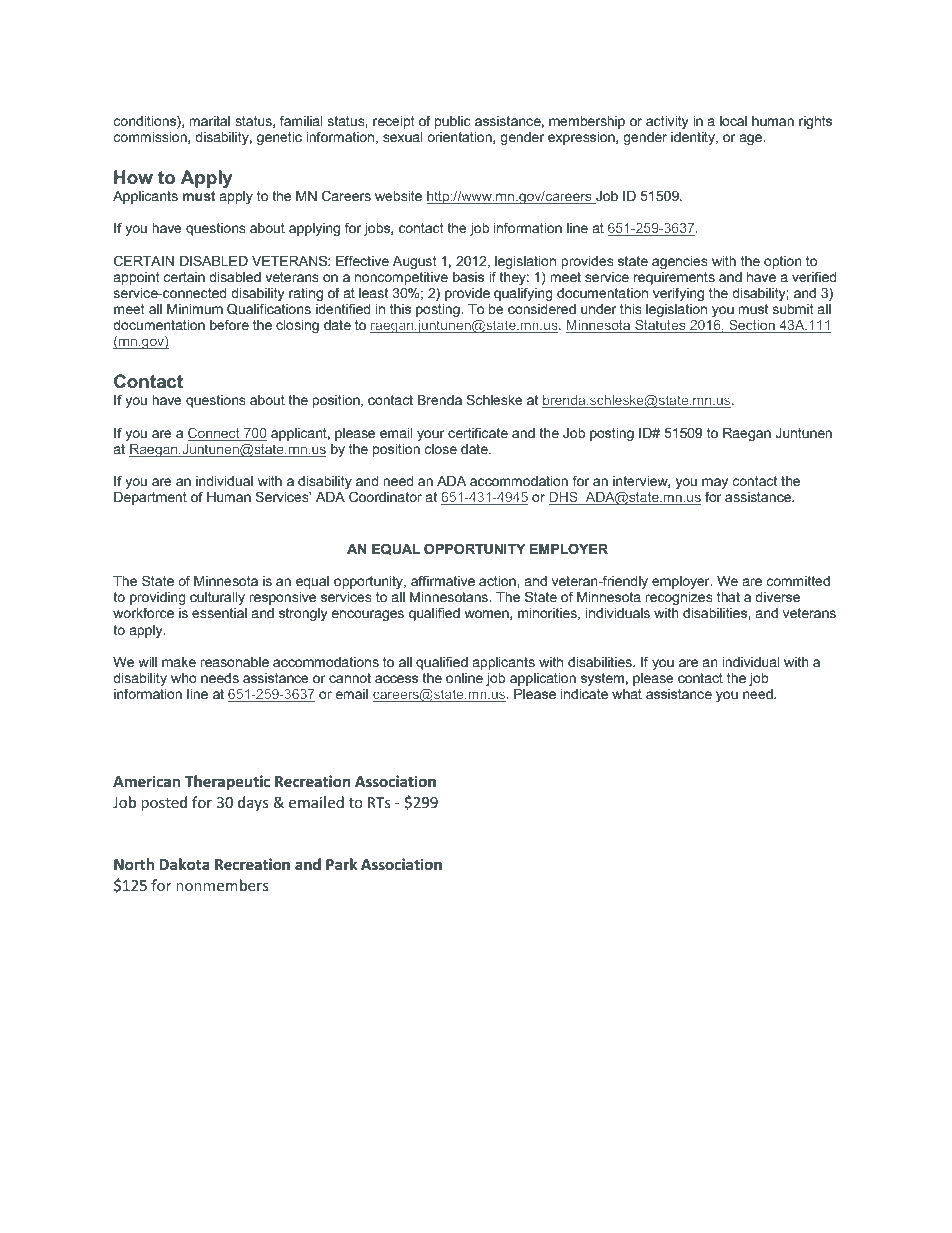  Describe the element at coordinates (229, 324) in the screenshot. I see `before` at that location.
